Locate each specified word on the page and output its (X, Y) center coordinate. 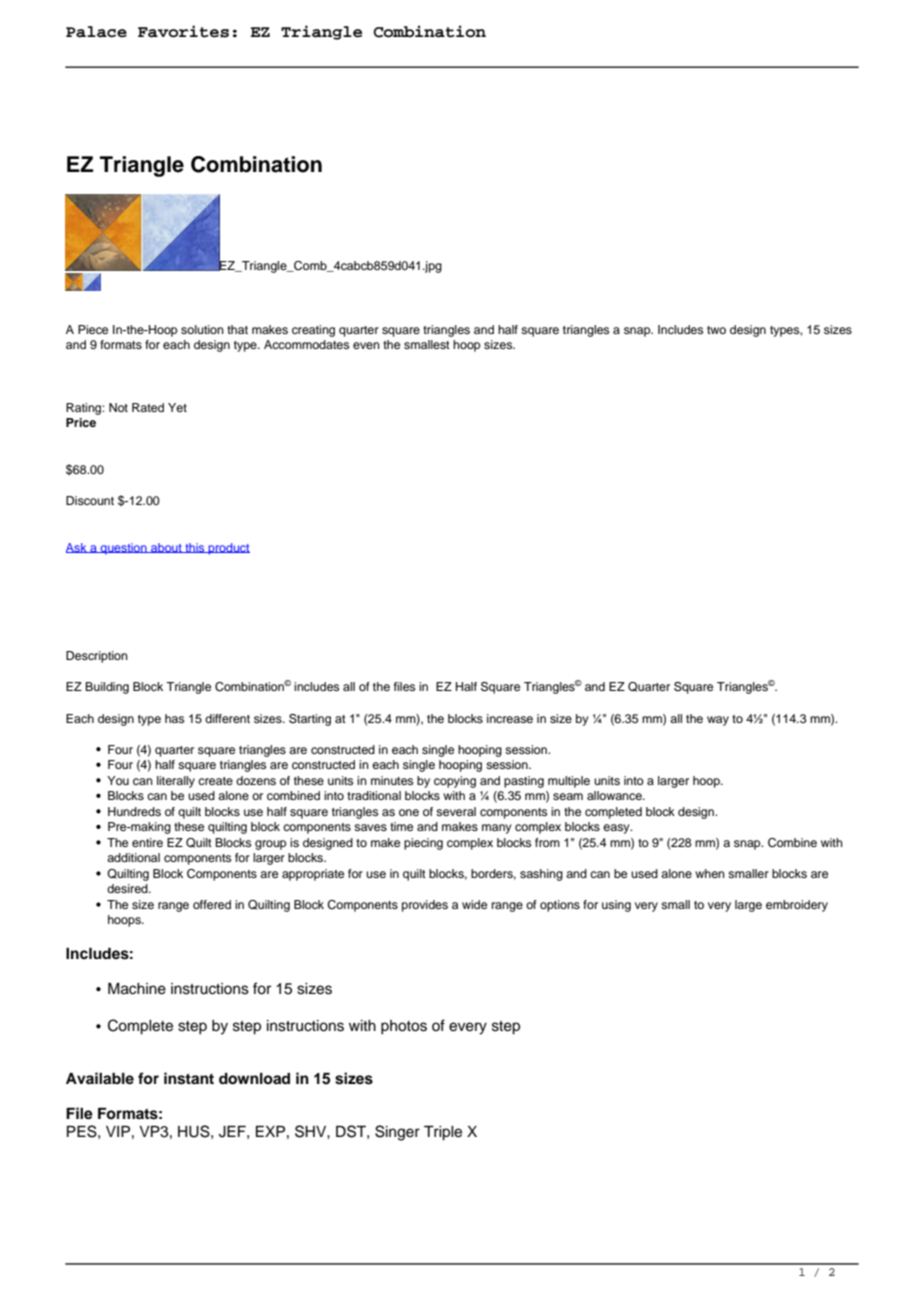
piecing (423, 844)
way (718, 721)
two (716, 330)
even (366, 345)
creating (313, 331)
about (166, 548)
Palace (96, 32)
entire (147, 842)
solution (202, 329)
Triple (443, 1133)
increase (510, 718)
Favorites (183, 31)
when (710, 873)
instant (189, 1078)
